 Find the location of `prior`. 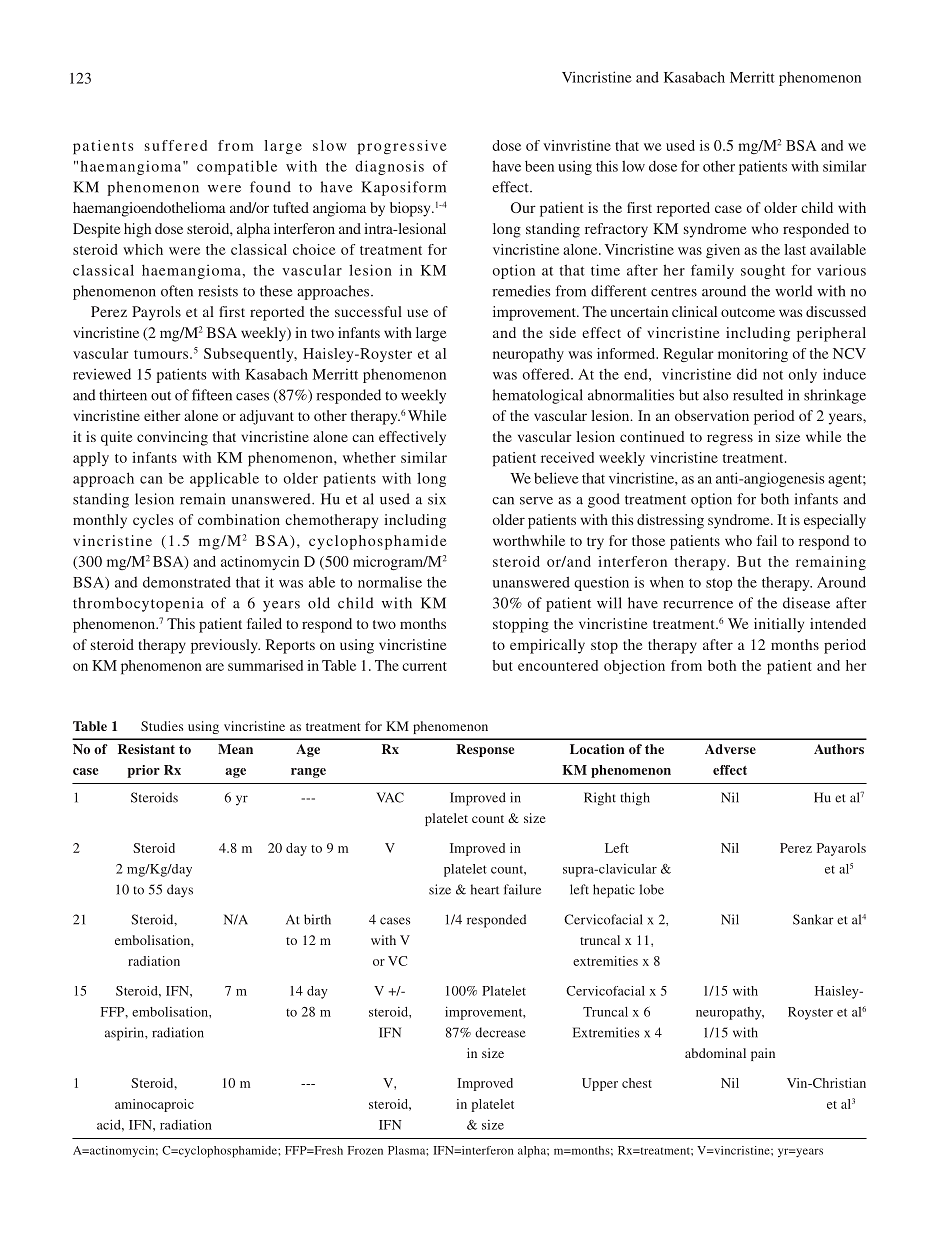

prior is located at coordinates (144, 771).
